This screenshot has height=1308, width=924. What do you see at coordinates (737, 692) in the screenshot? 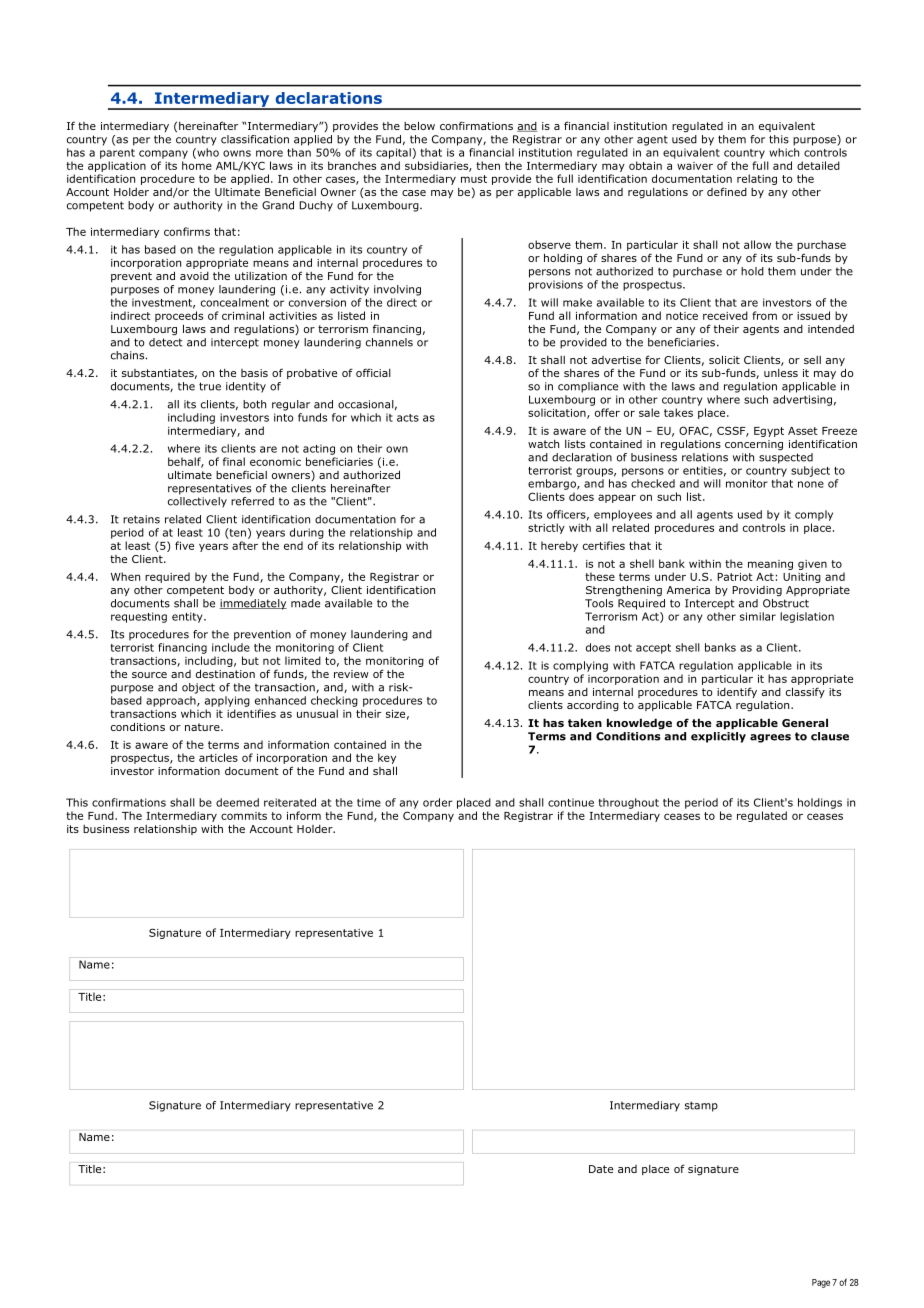
I see `identify` at bounding box center [737, 692].
